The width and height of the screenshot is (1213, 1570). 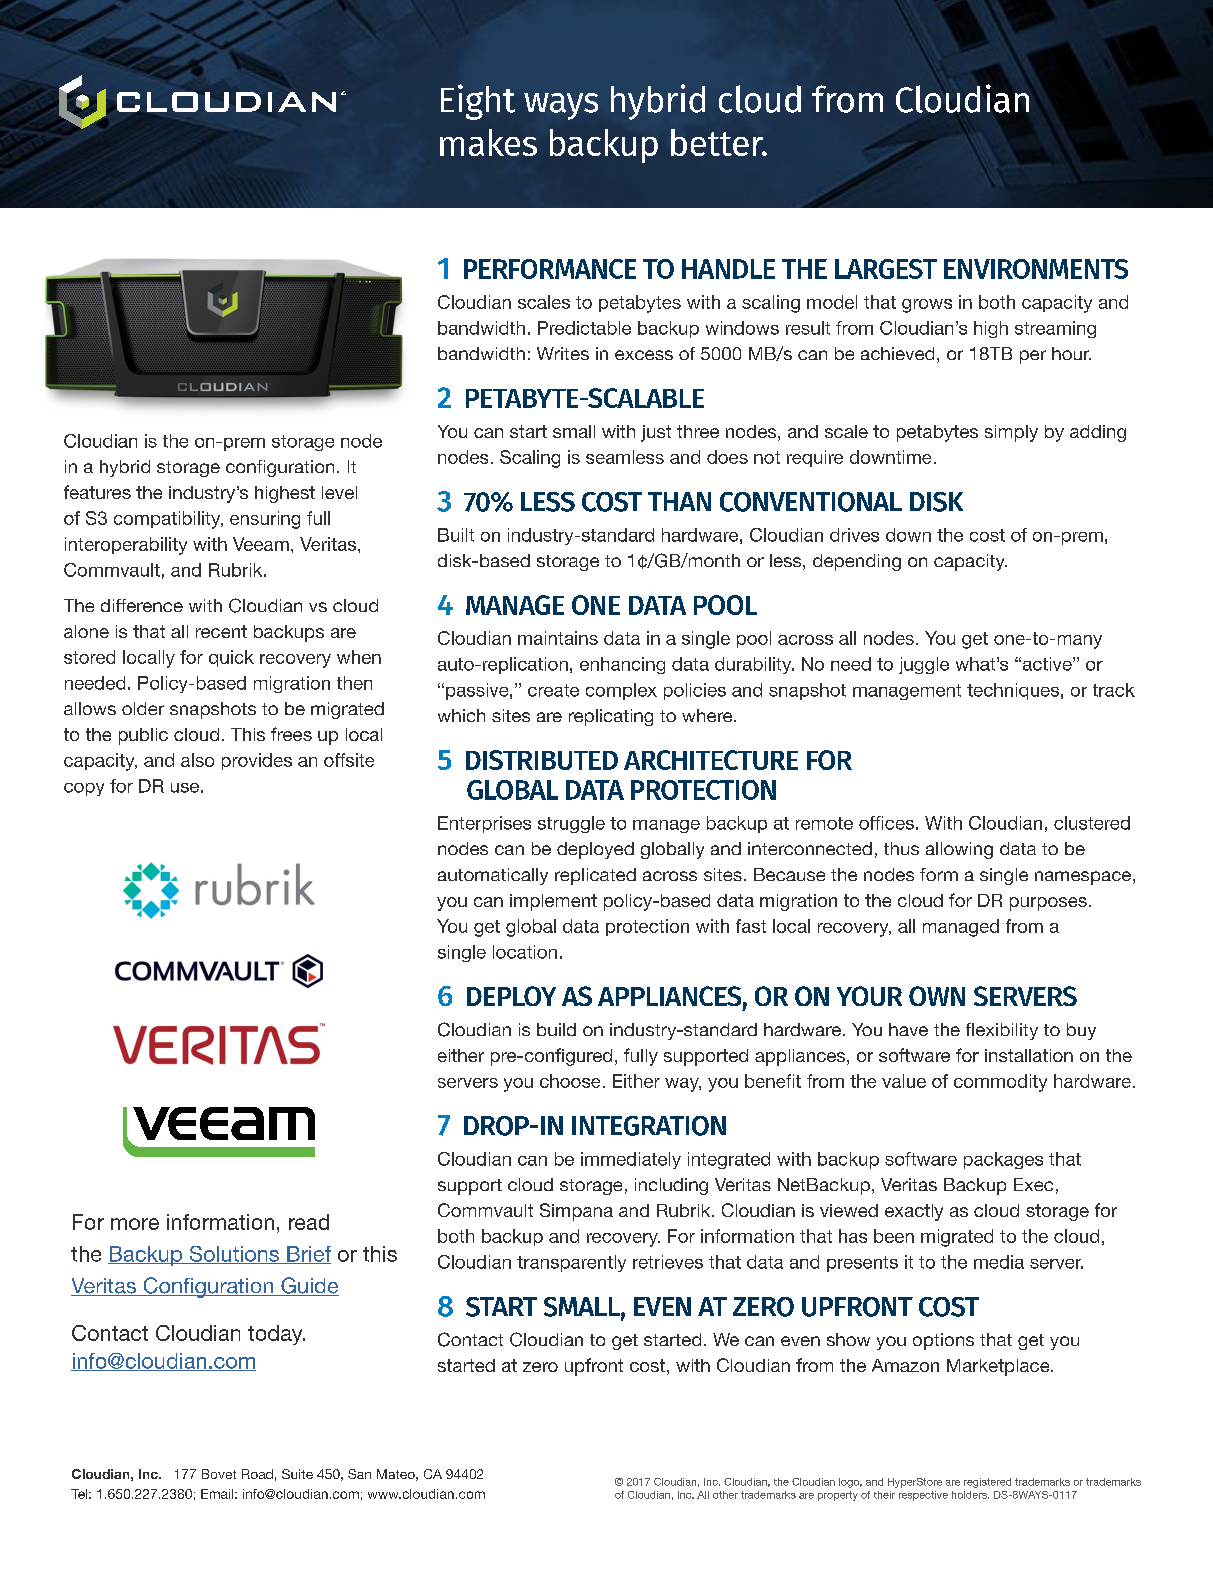 I want to click on makes, so click(x=488, y=142).
